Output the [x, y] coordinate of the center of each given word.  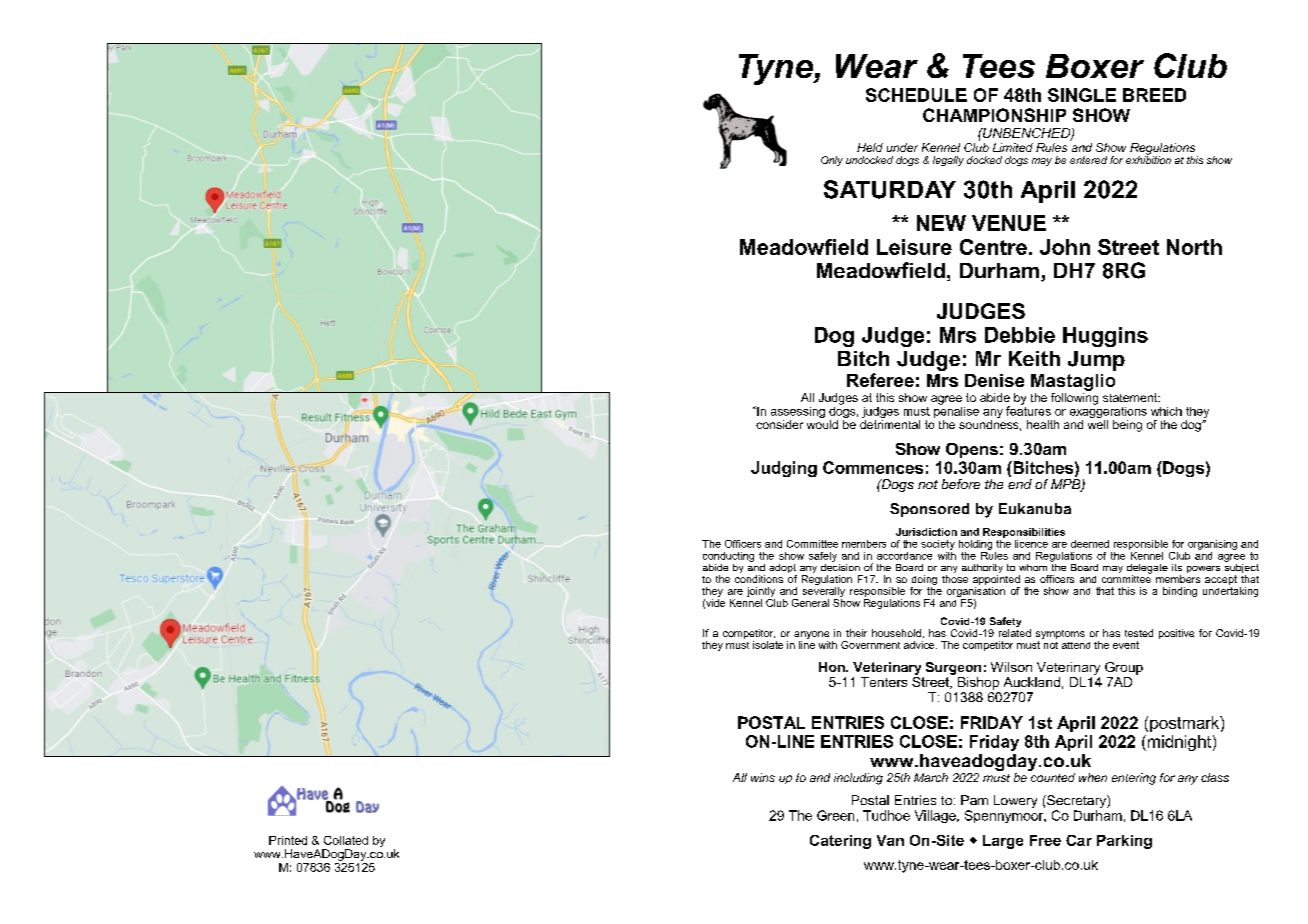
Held [870, 147]
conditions [759, 579]
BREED [1154, 95]
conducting [728, 557]
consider [779, 424]
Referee [880, 380]
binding [1180, 592]
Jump [1096, 361]
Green [835, 815]
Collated [346, 840]
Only [832, 161]
